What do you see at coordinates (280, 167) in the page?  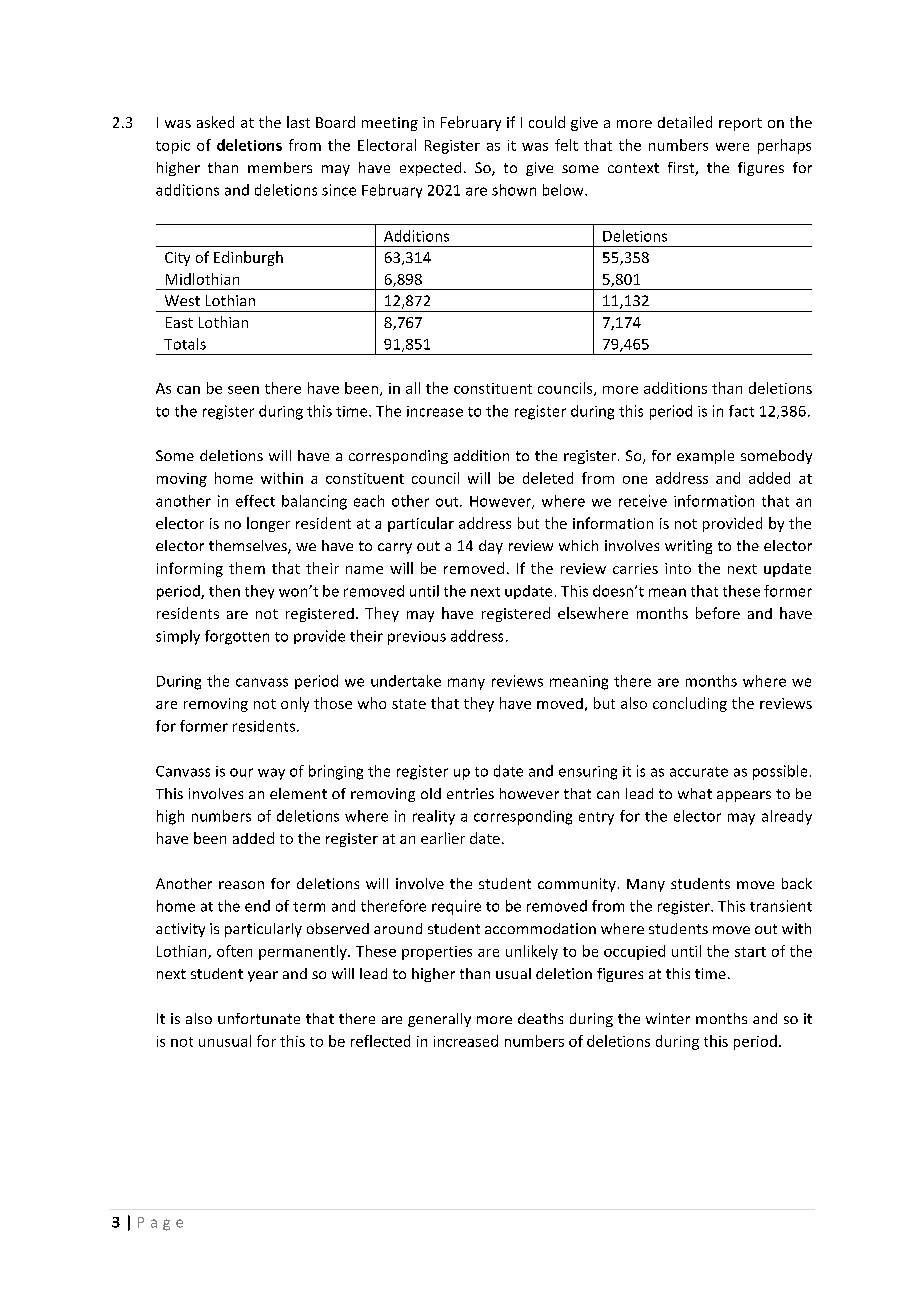 I see `members` at bounding box center [280, 167].
